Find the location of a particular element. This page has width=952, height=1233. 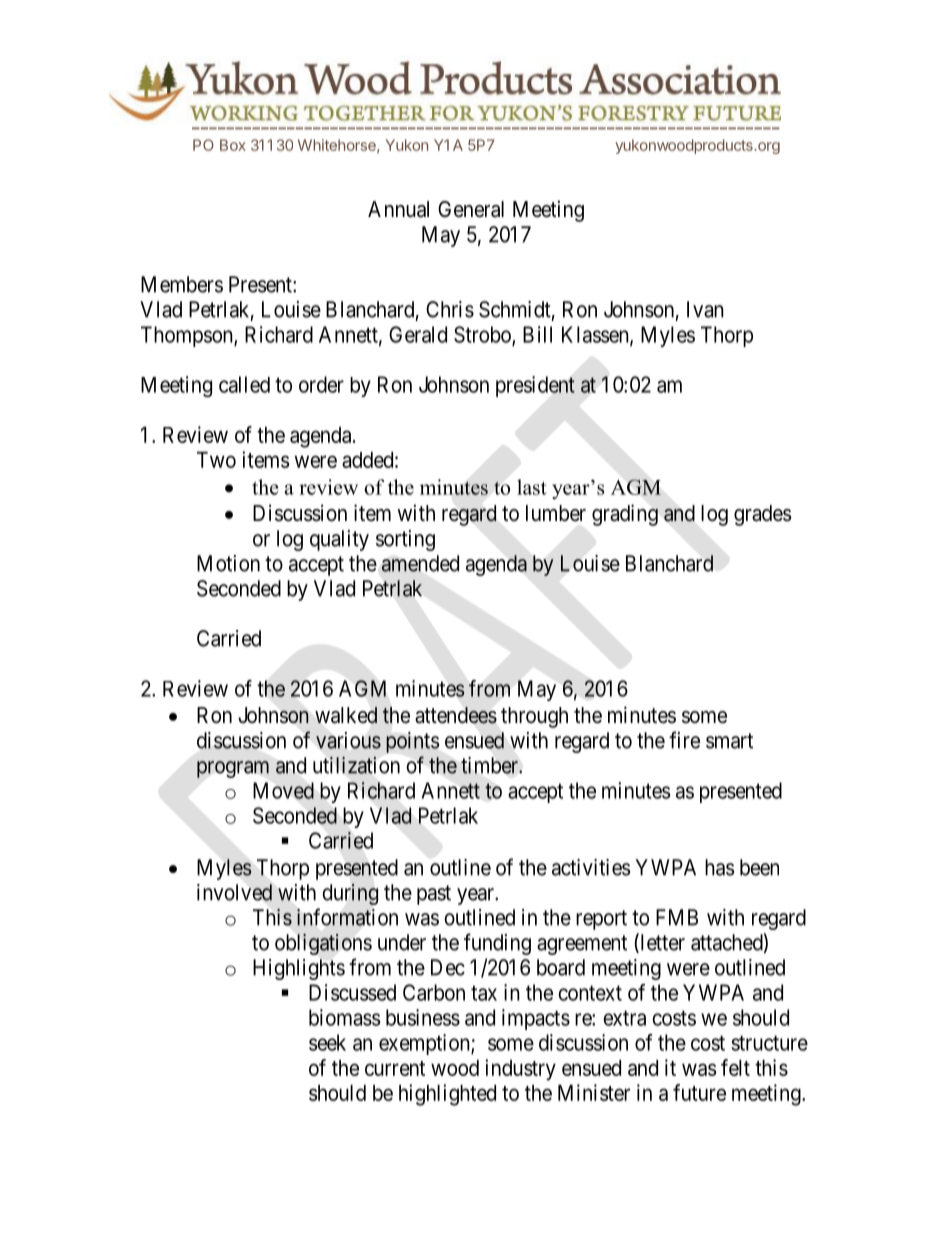

Box is located at coordinates (233, 145).
